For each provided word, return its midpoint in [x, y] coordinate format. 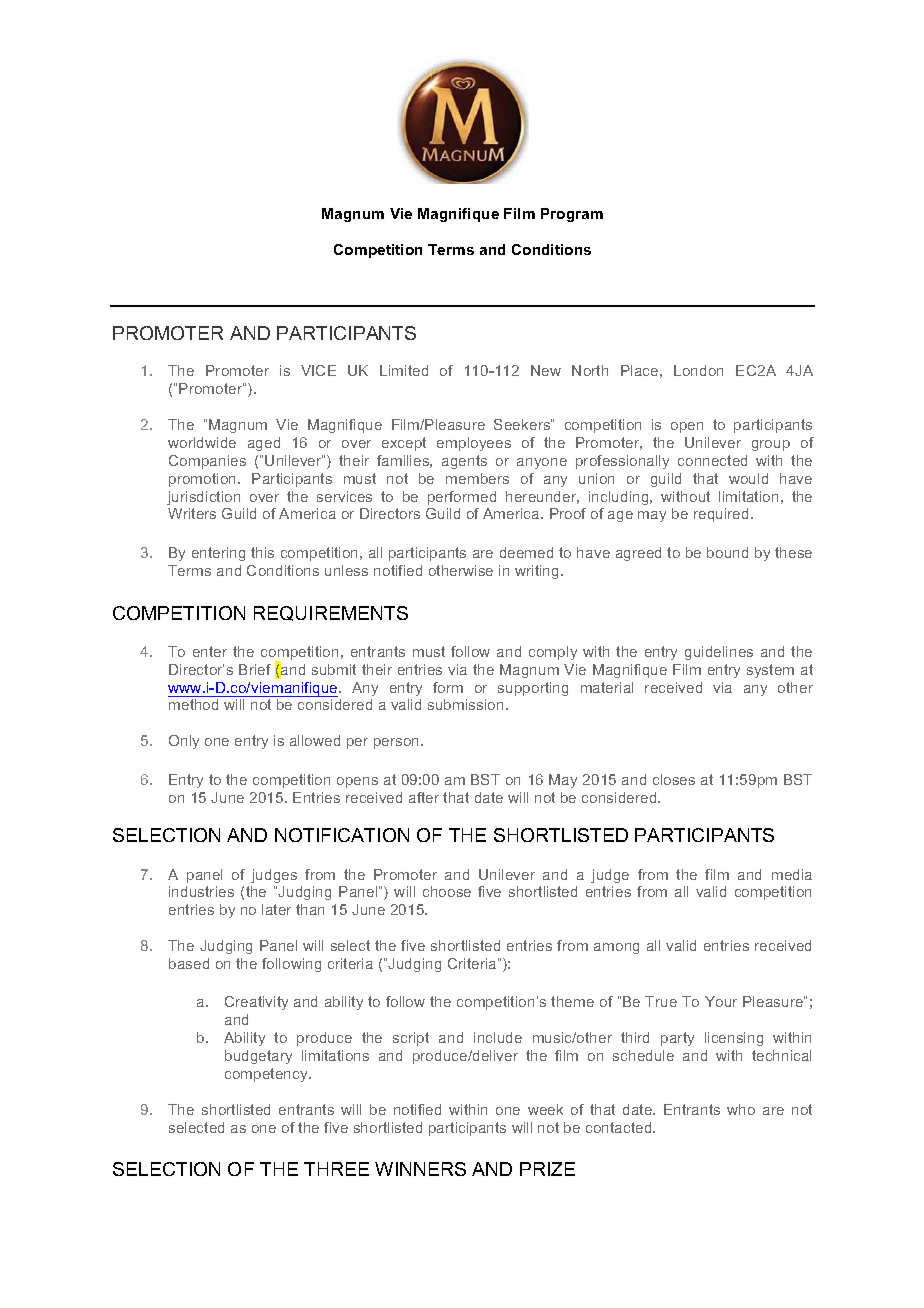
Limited [404, 370]
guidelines [719, 653]
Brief [255, 669]
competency [267, 1075]
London [698, 370]
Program [572, 215]
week [545, 1109]
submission [465, 704]
